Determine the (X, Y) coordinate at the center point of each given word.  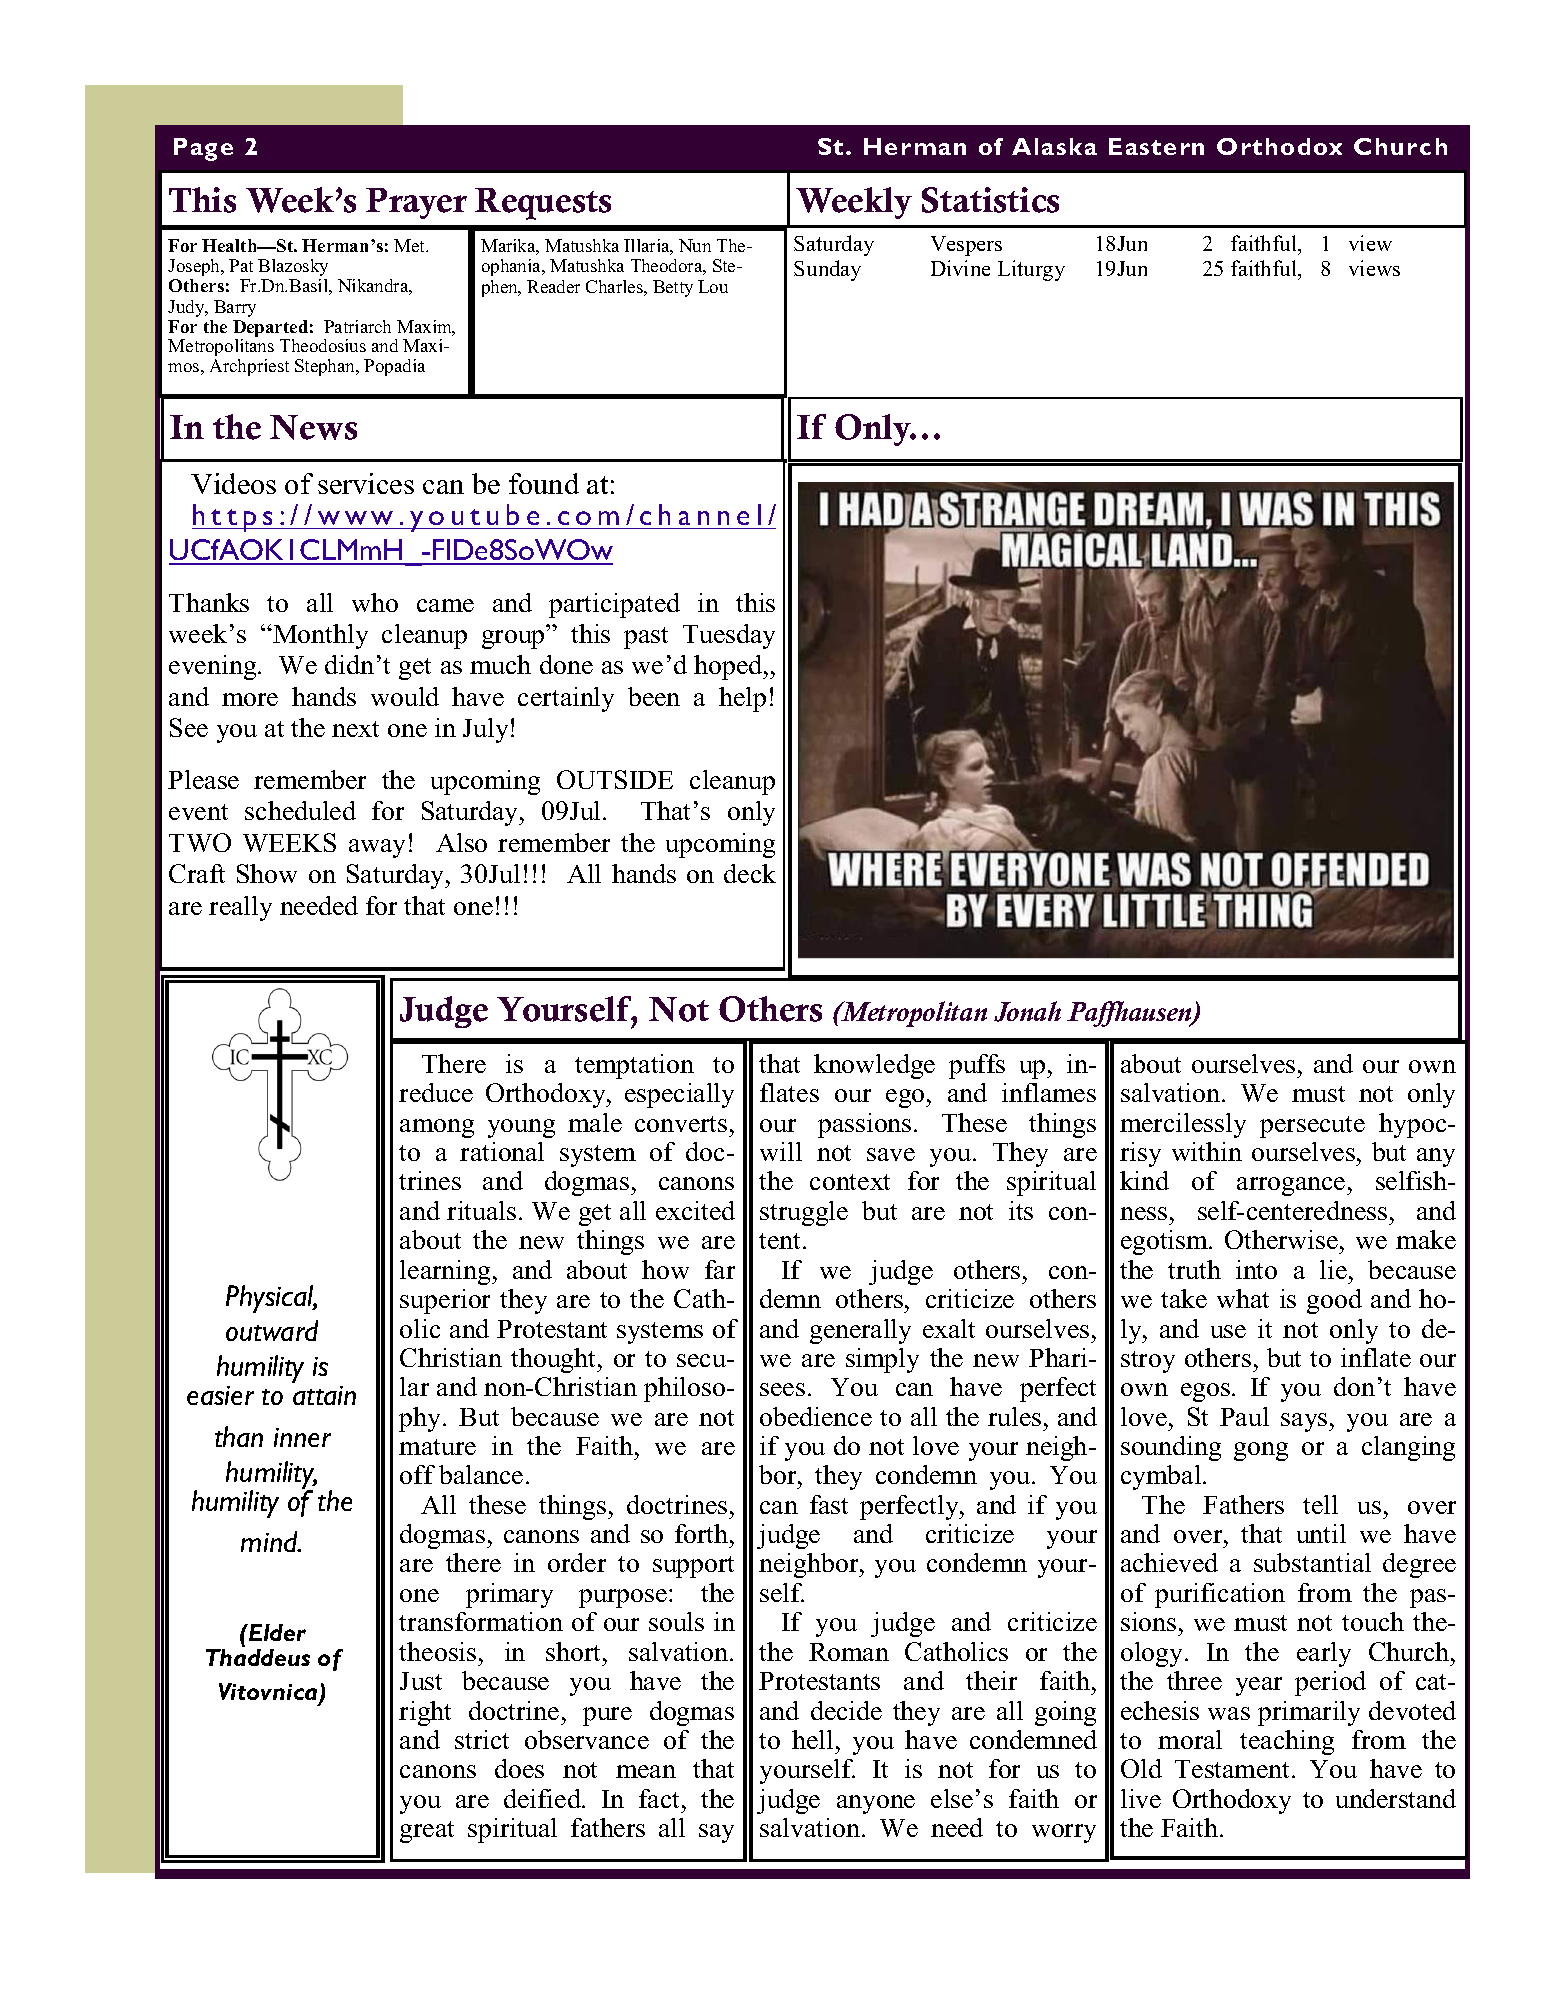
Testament (1234, 1769)
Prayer (416, 203)
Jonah (1027, 1011)
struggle (804, 1213)
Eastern (1156, 146)
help (742, 699)
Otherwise (1281, 1239)
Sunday (827, 270)
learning (446, 1272)
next (355, 729)
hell (812, 1739)
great (427, 1832)
